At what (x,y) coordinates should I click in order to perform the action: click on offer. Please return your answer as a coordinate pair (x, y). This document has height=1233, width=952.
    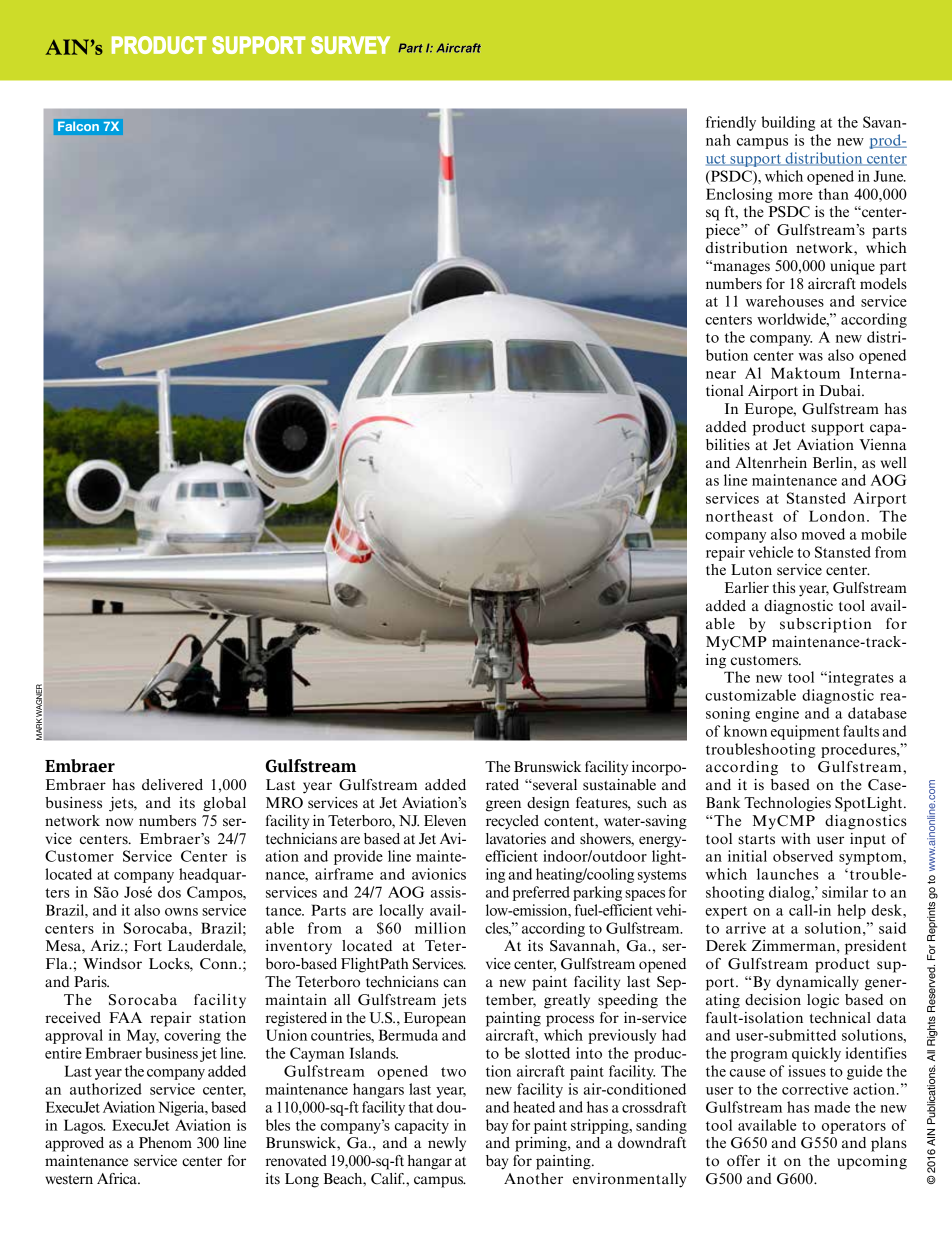
    Looking at the image, I should click on (743, 1161).
